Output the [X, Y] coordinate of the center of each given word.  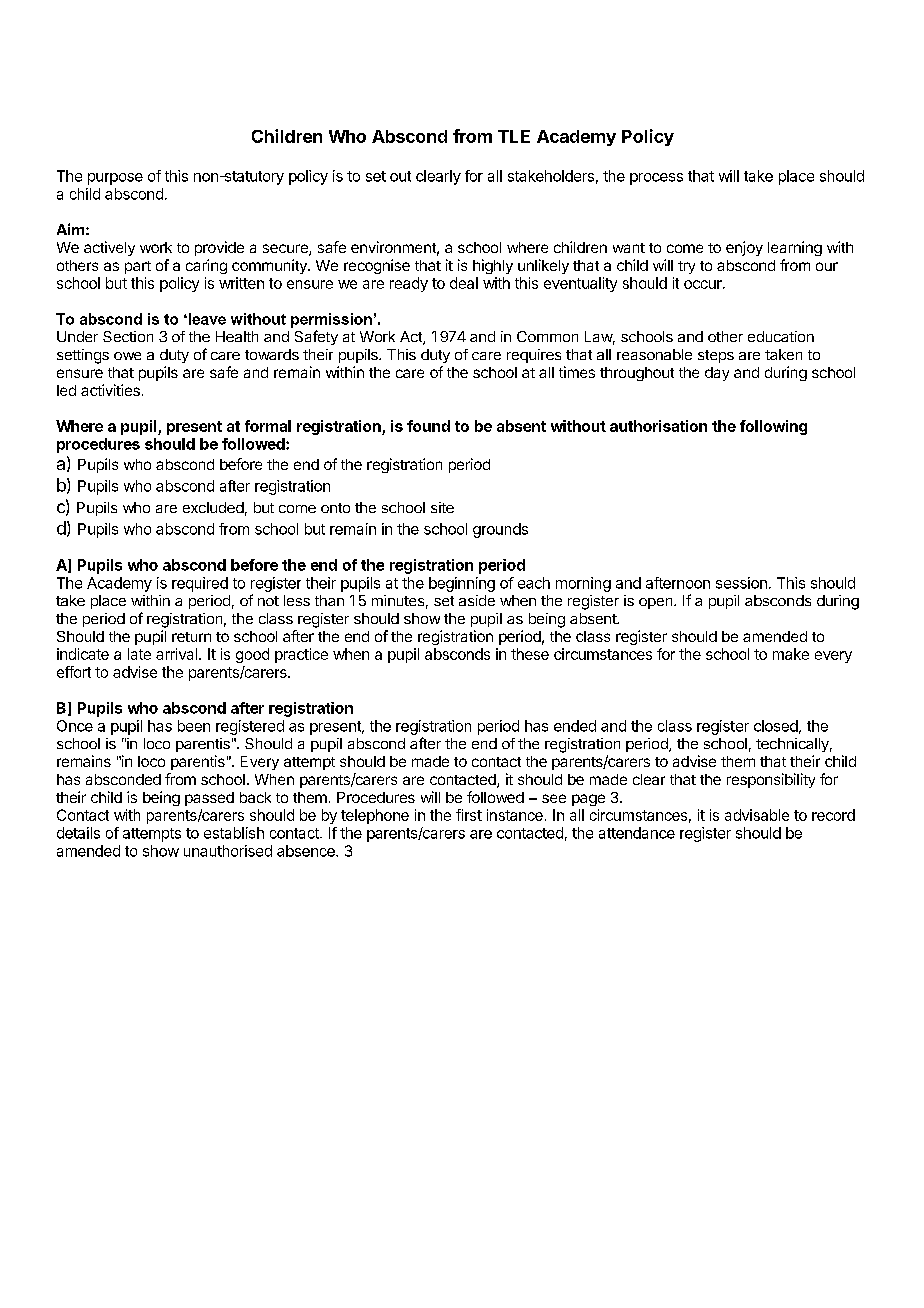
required [200, 584]
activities [110, 390]
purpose [115, 179]
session [741, 583]
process [656, 179]
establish [234, 833]
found [428, 426]
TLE [514, 136]
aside [477, 600]
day [717, 374]
